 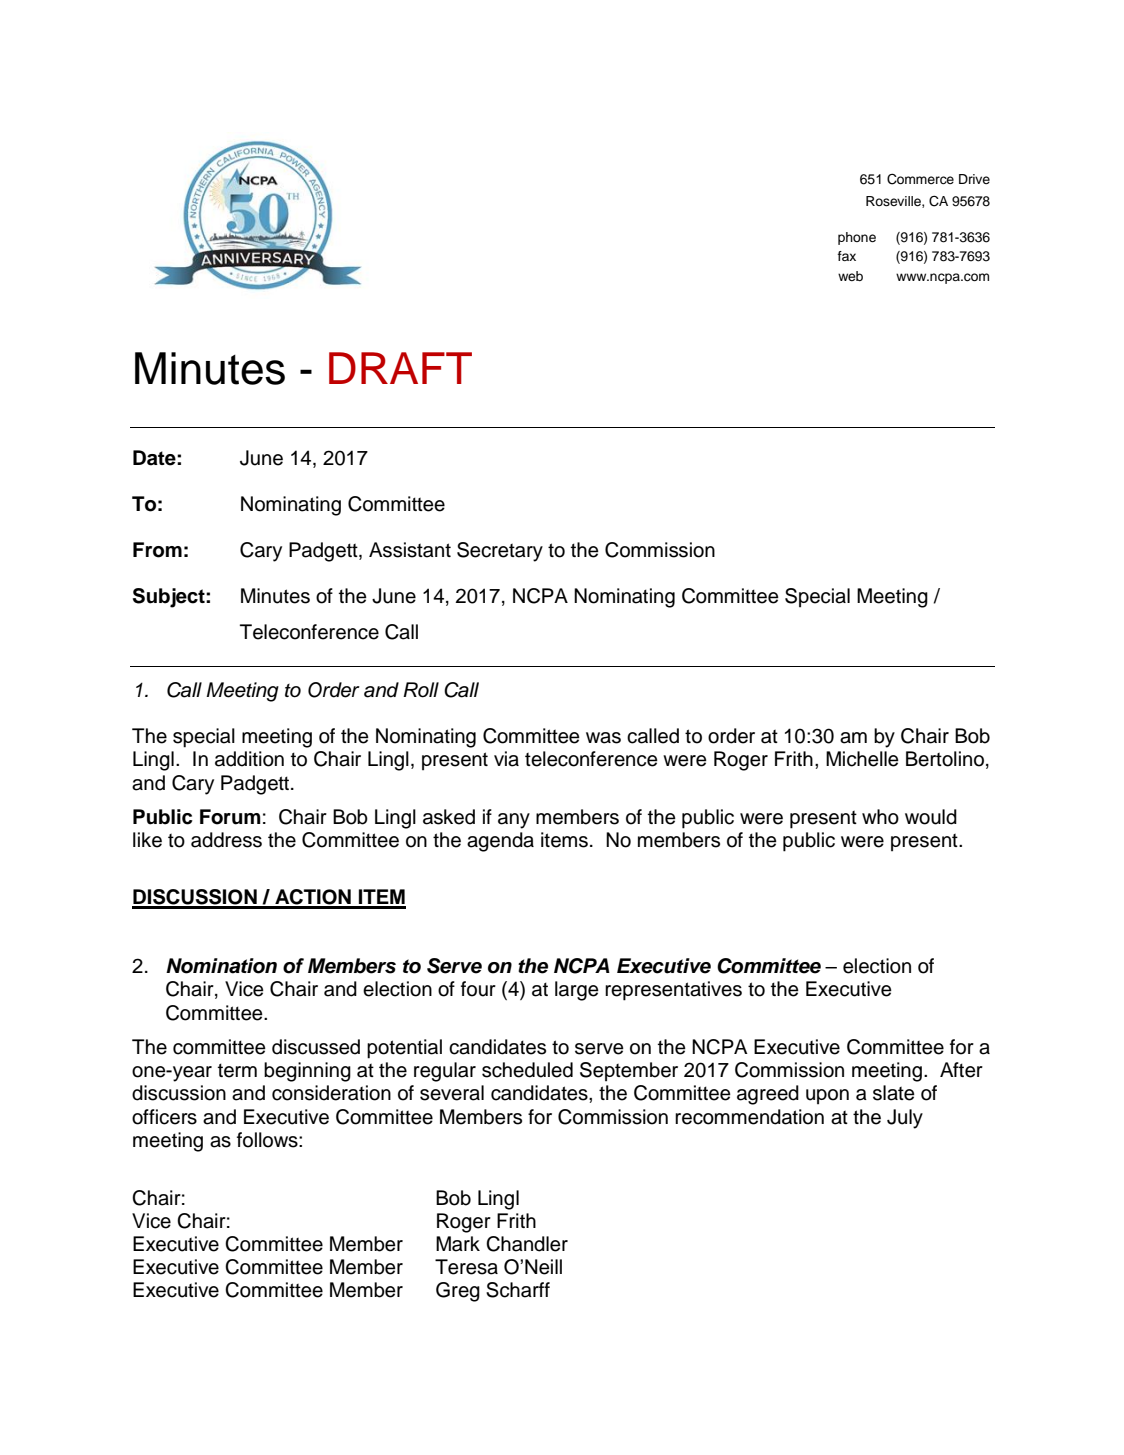 I want to click on addition, so click(x=249, y=759).
